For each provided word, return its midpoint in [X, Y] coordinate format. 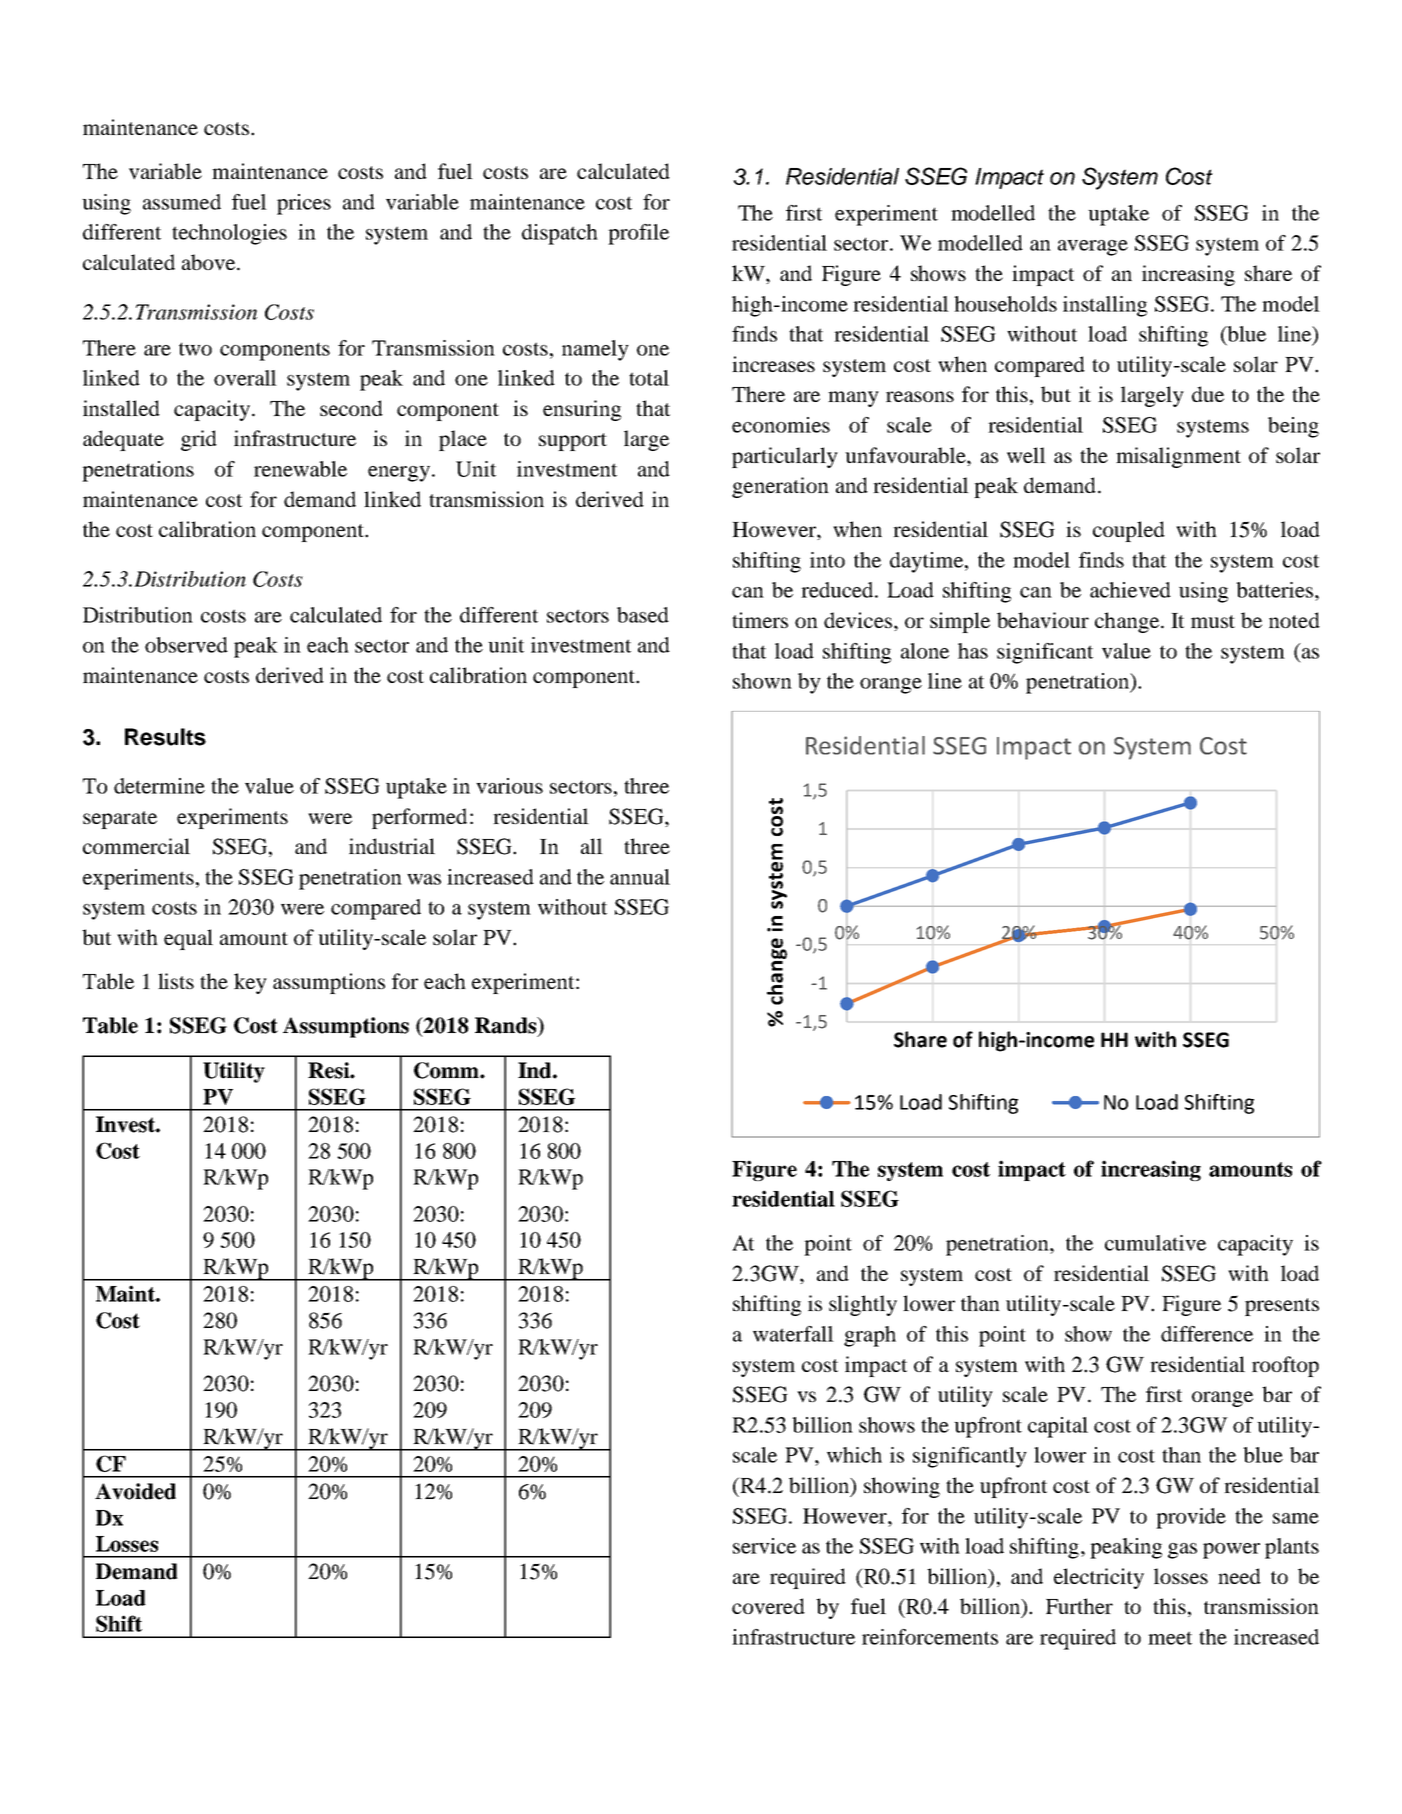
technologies [229, 234]
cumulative [1155, 1243]
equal [188, 939]
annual [640, 877]
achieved [1130, 590]
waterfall [793, 1334]
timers [760, 620]
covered [768, 1606]
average [1093, 248]
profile [638, 234]
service [764, 1546]
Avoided [135, 1491]
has [973, 651]
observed [186, 645]
